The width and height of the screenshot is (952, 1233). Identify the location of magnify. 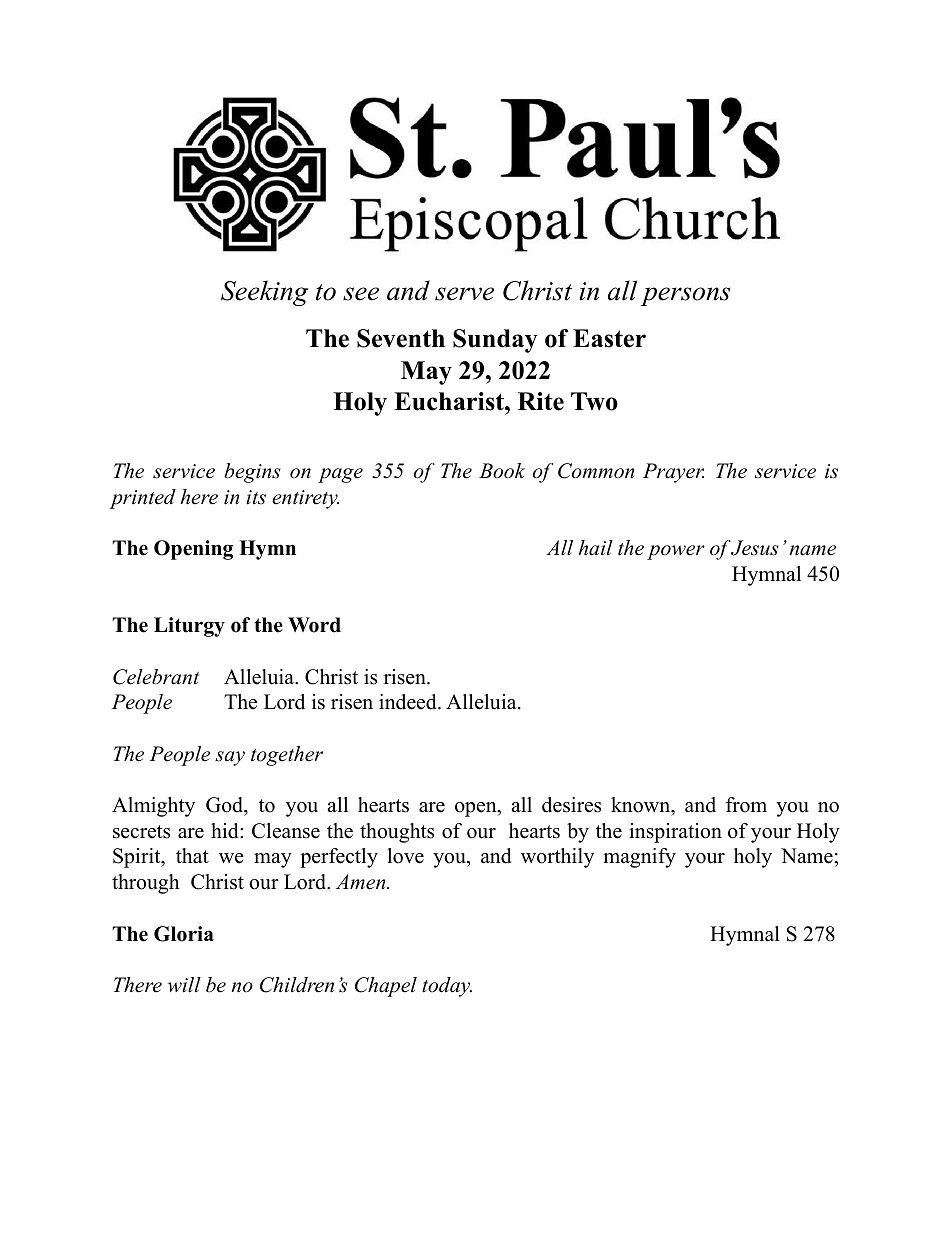
(639, 858).
